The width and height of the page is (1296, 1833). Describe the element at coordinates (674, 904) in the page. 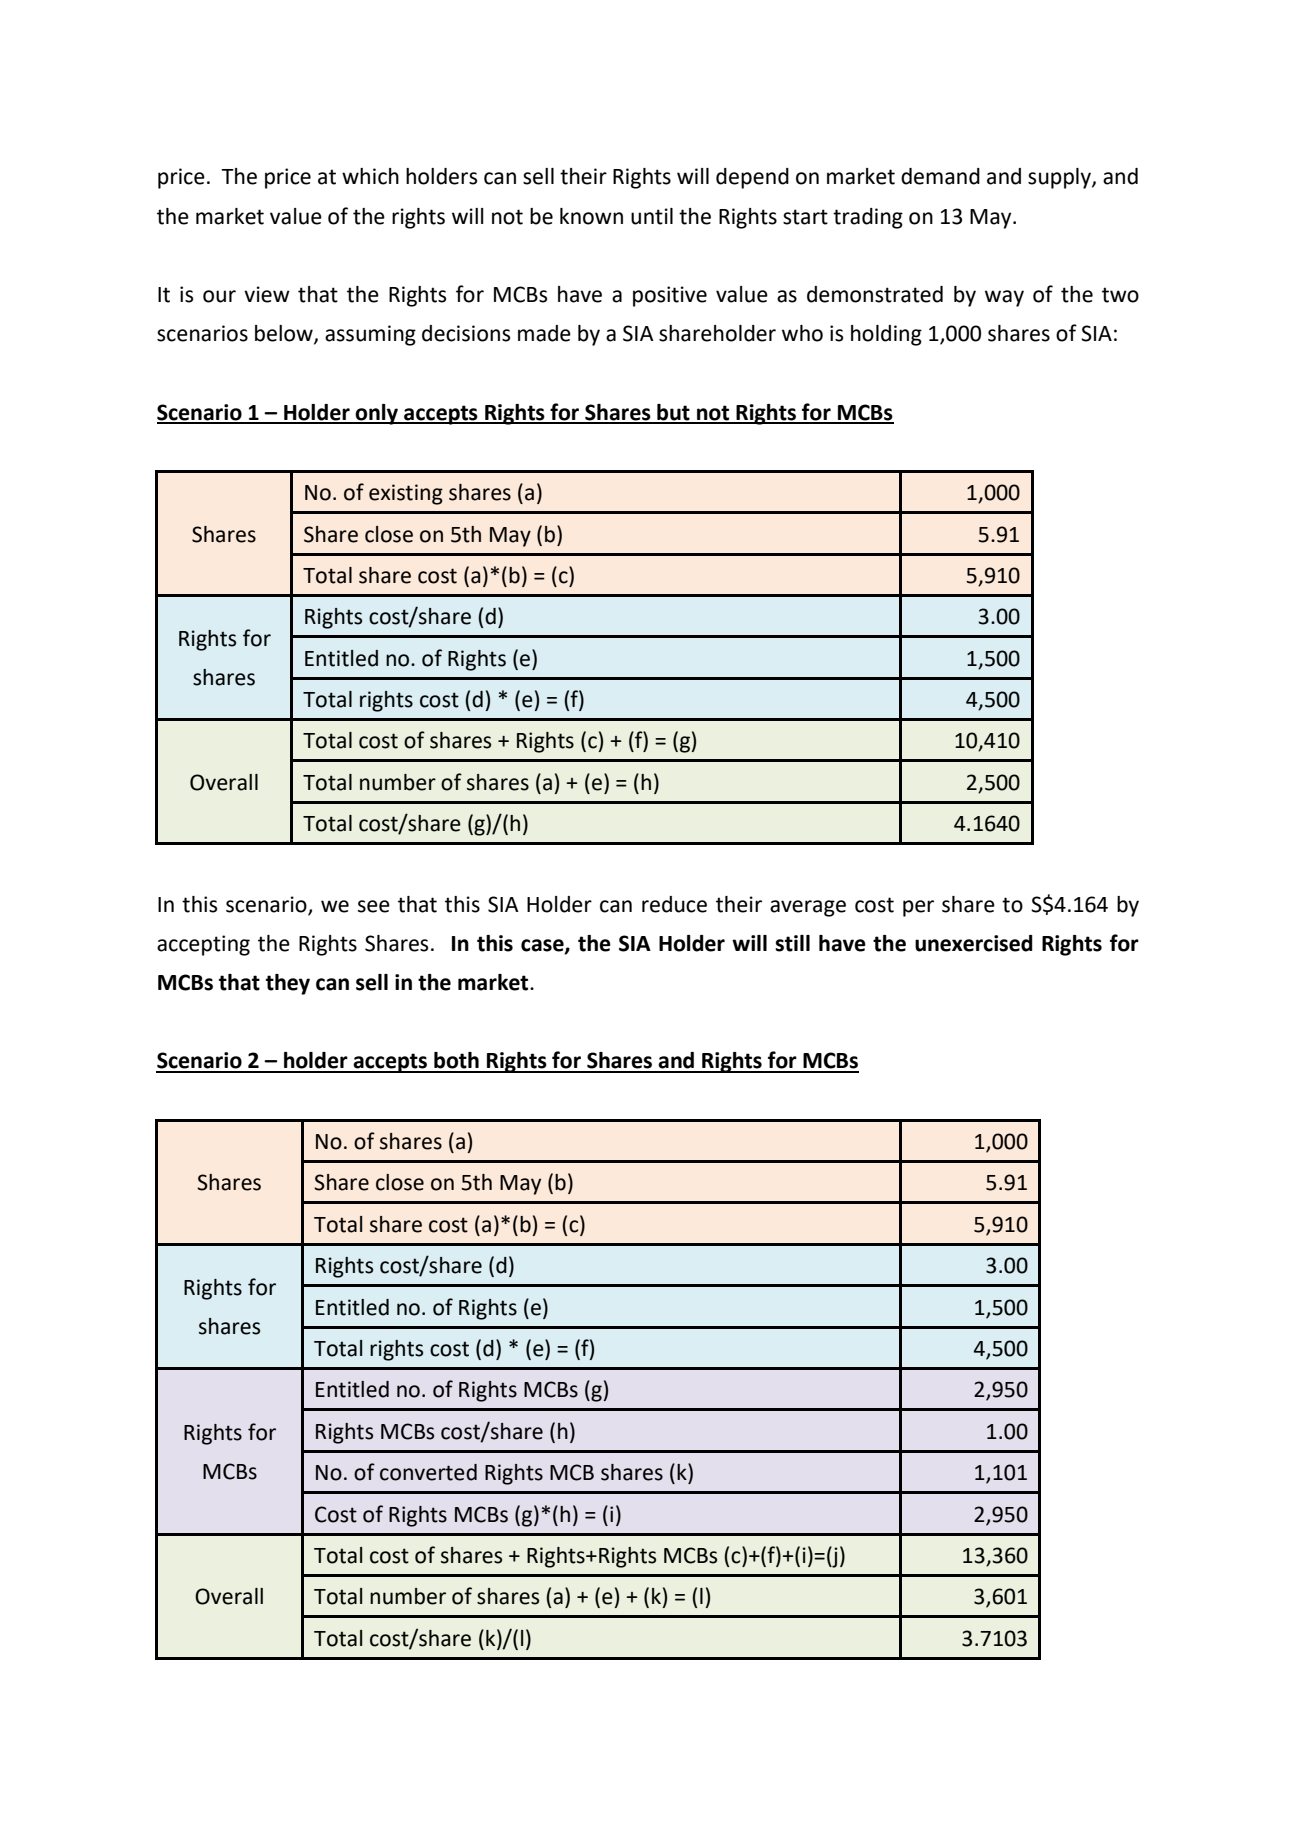

I see `reduce` at that location.
